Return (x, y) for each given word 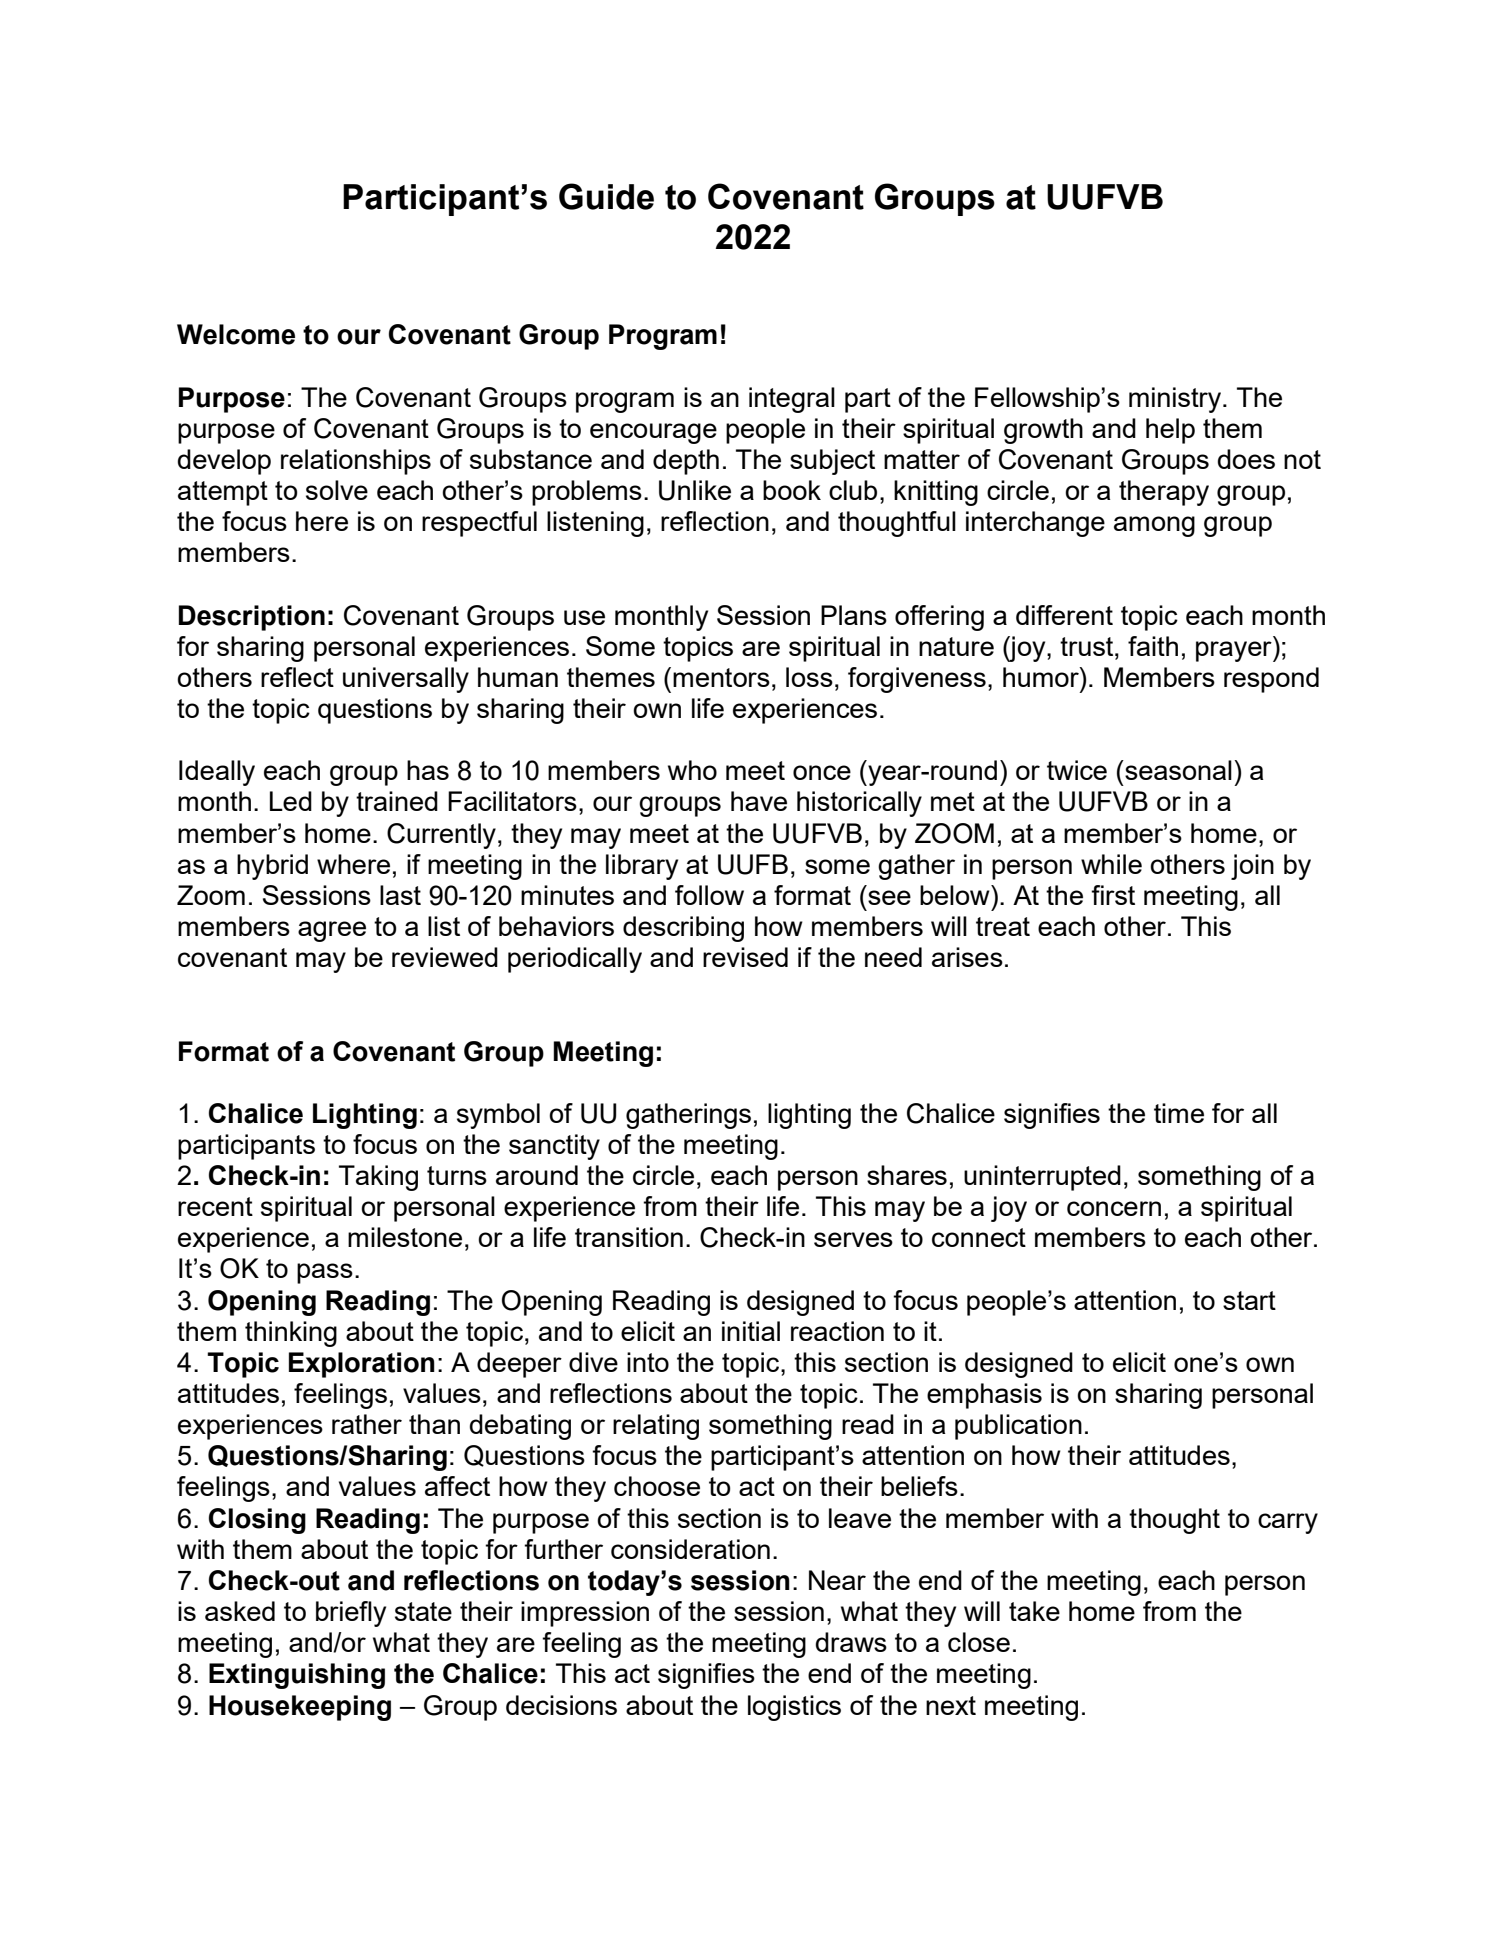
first (1113, 895)
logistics (794, 1708)
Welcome (236, 334)
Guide (606, 196)
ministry (1176, 400)
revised (745, 957)
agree (332, 931)
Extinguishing (297, 1676)
